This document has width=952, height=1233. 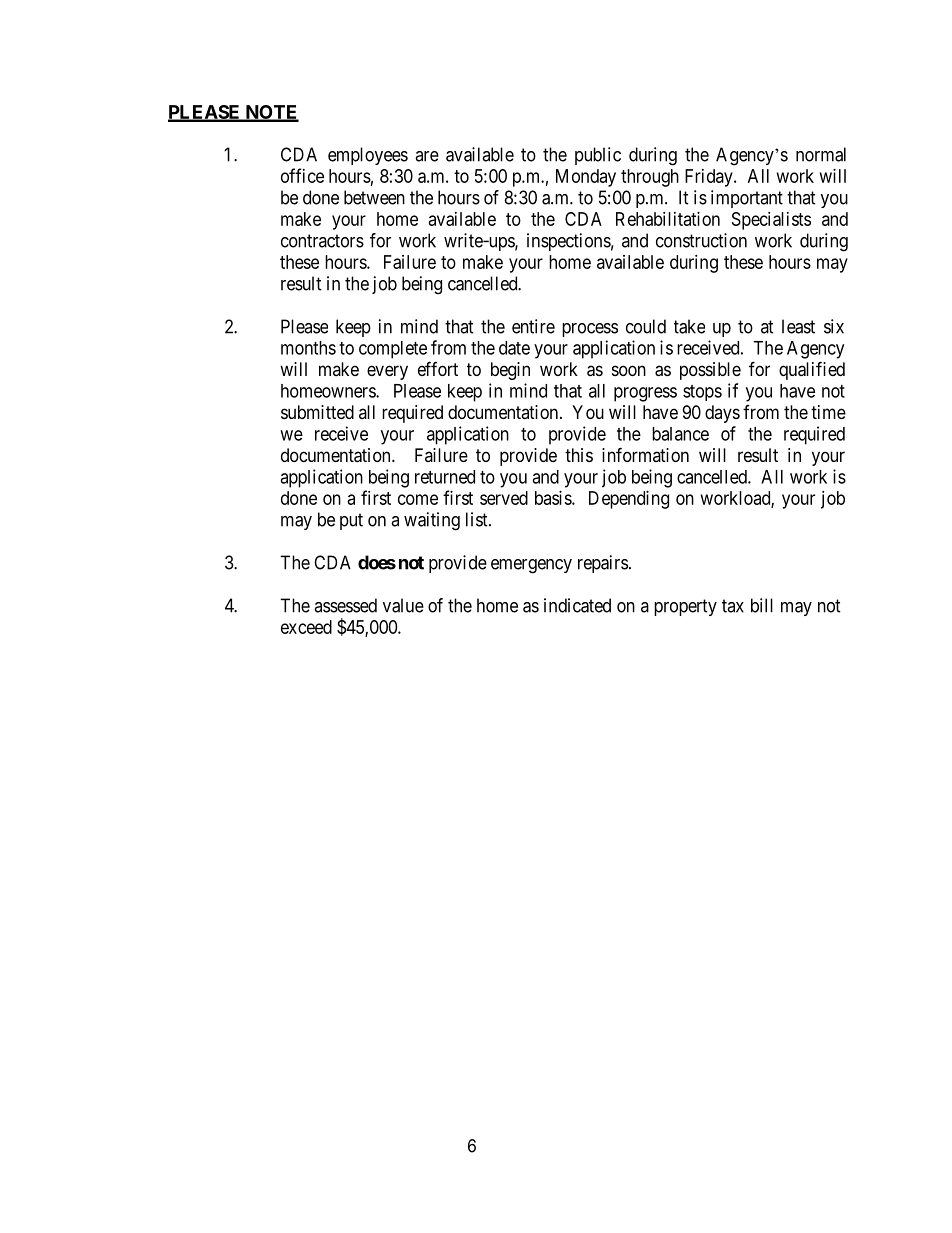 What do you see at coordinates (368, 156) in the document?
I see `employees` at bounding box center [368, 156].
